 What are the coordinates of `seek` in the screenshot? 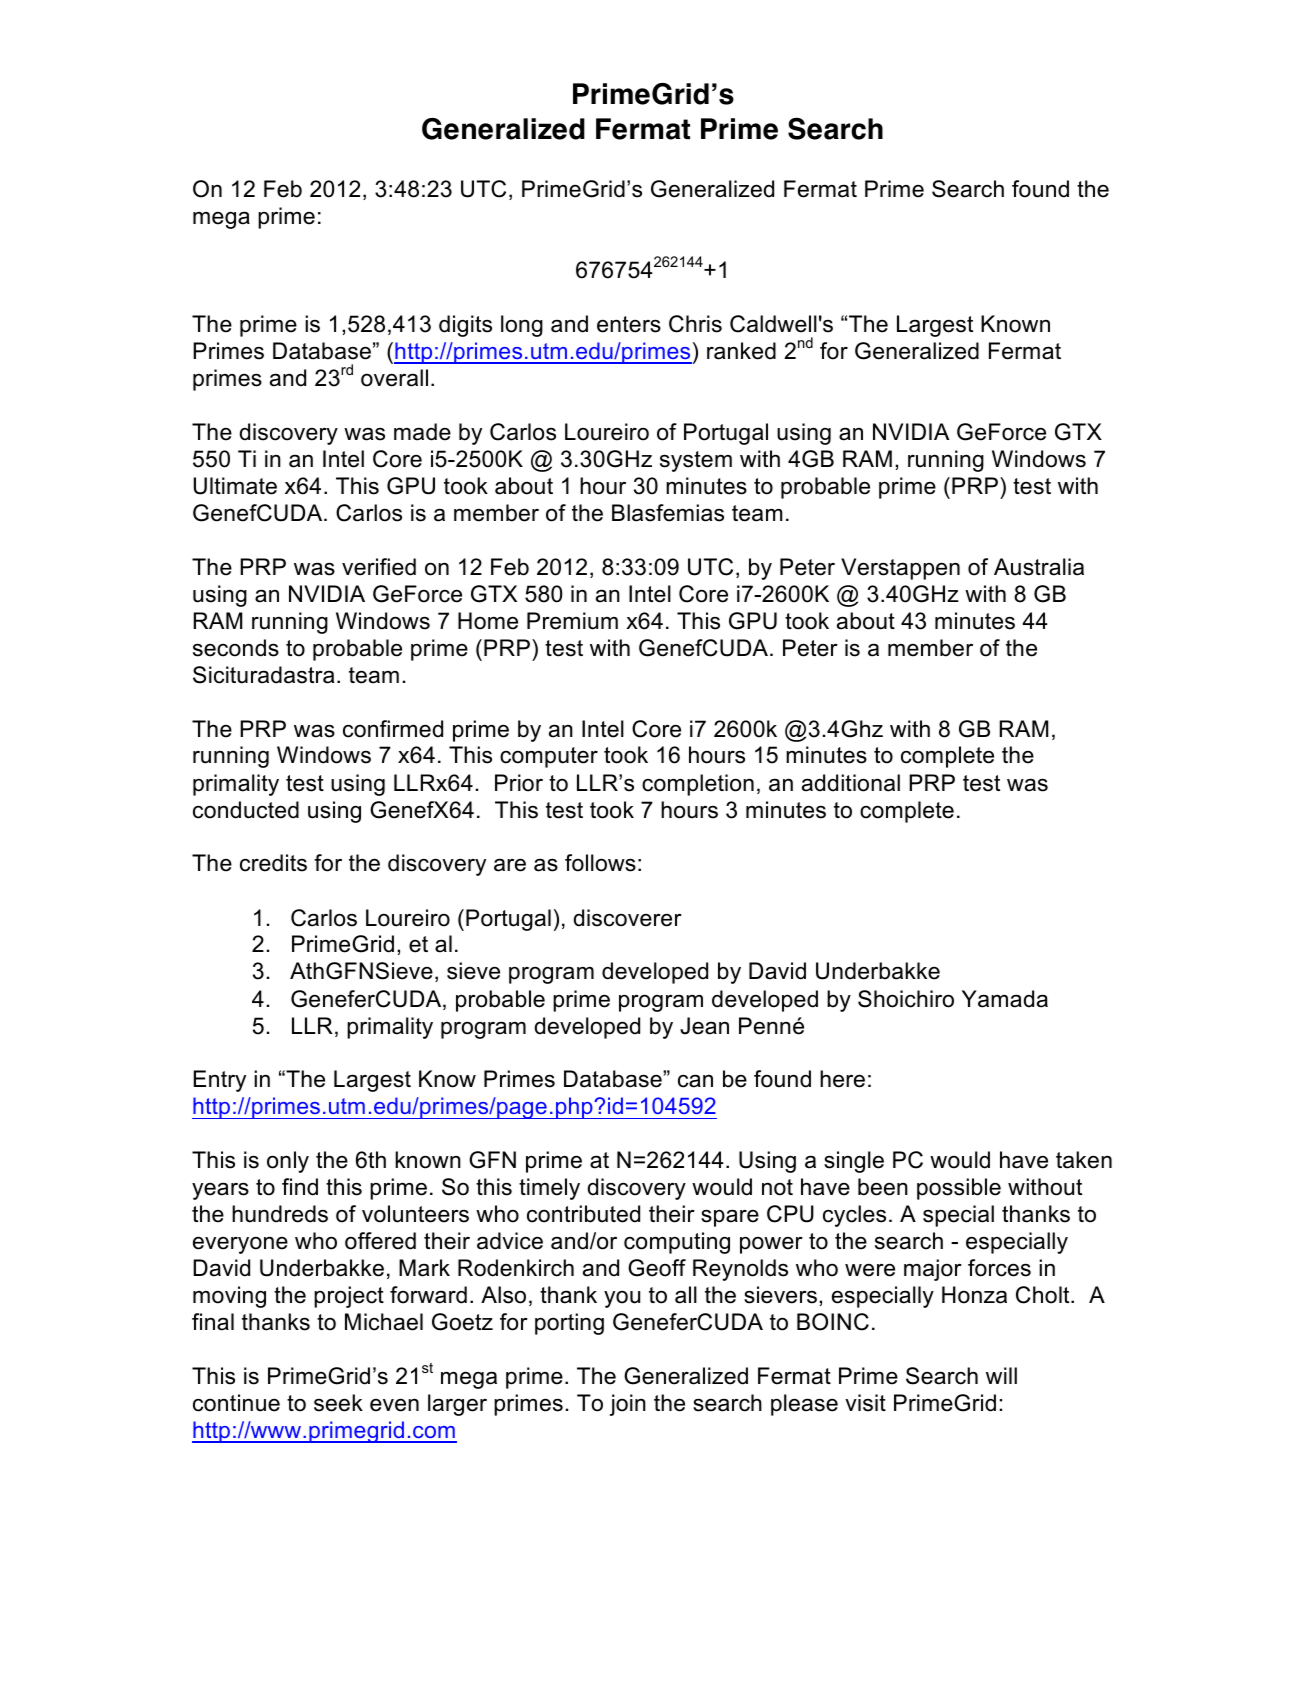 It's located at (338, 1403).
